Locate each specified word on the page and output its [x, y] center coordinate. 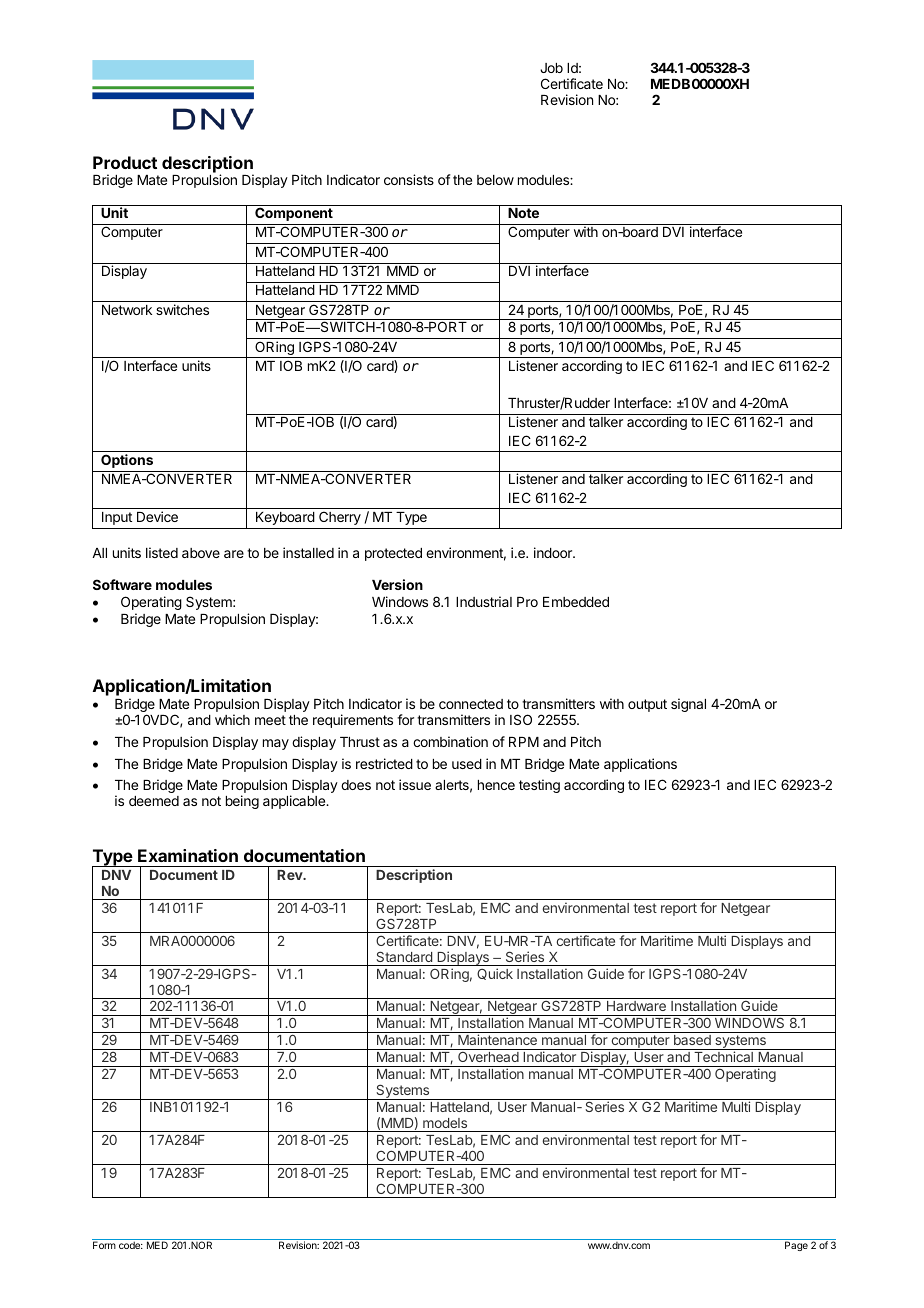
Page [796, 1246]
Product [125, 162]
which [232, 719]
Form [104, 1245]
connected [471, 704]
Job [551, 68]
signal [688, 705]
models [445, 1123]
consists [409, 179]
